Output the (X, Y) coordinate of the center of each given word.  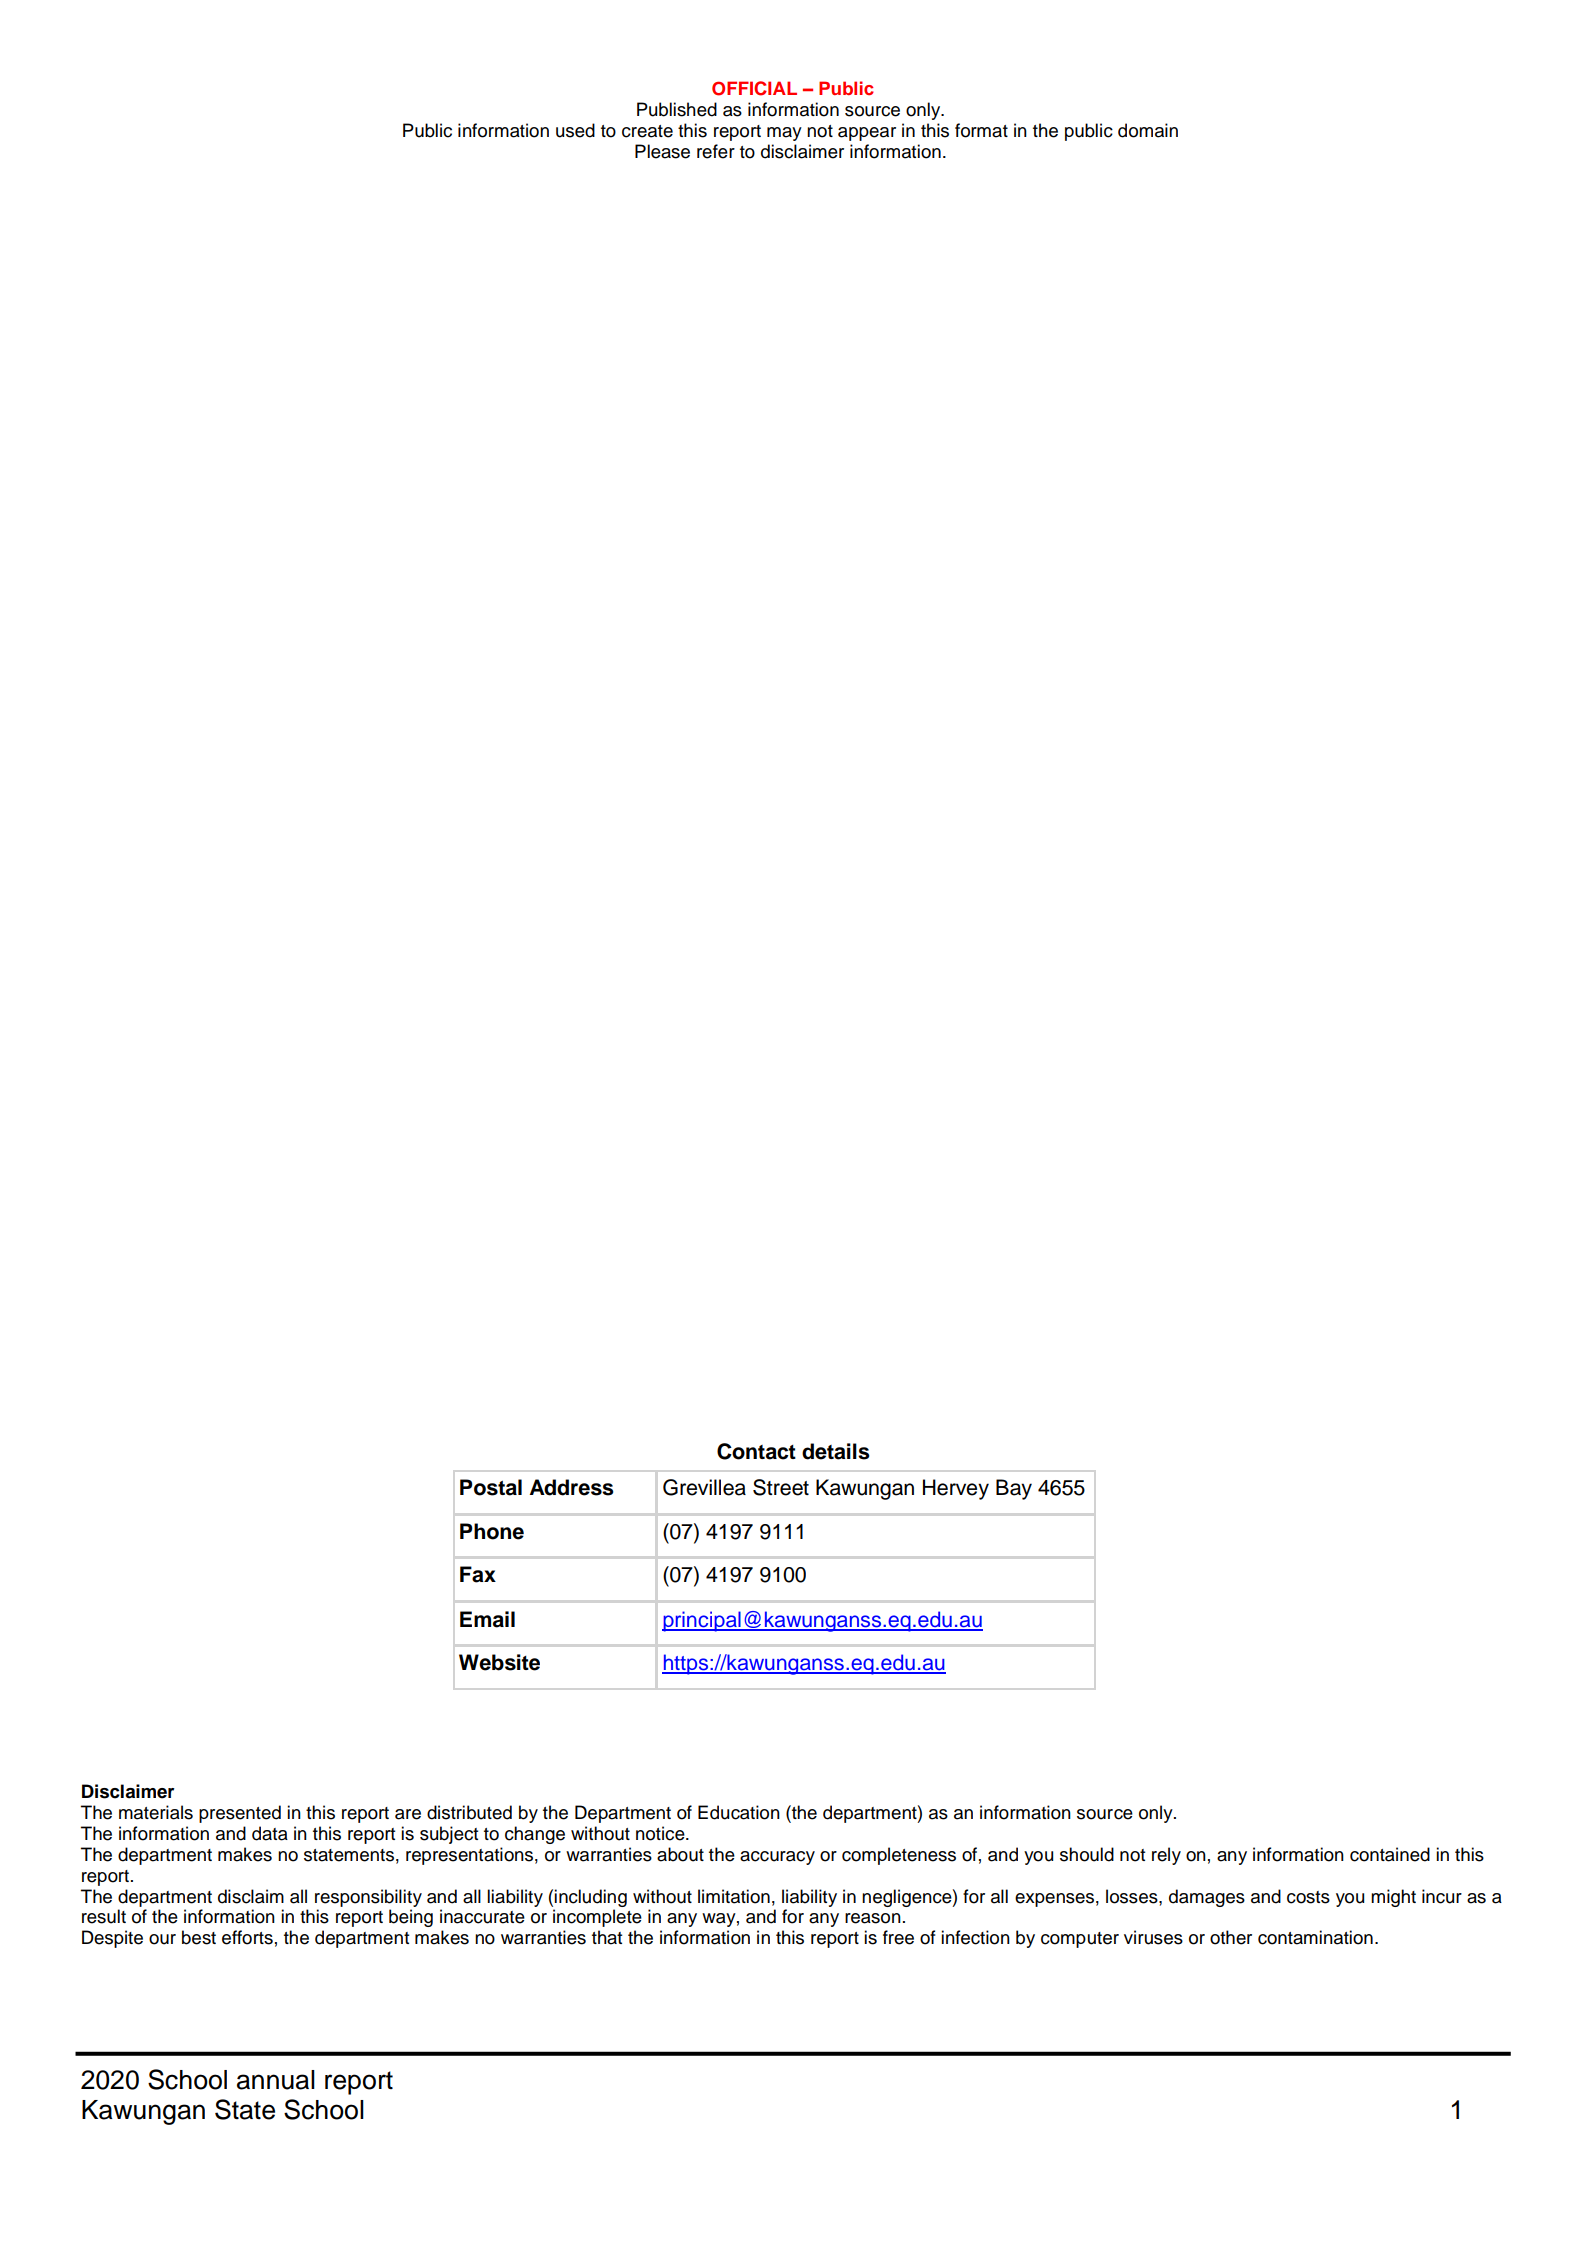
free (898, 1937)
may (784, 134)
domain (1148, 130)
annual (276, 2080)
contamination (1315, 1937)
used (575, 130)
